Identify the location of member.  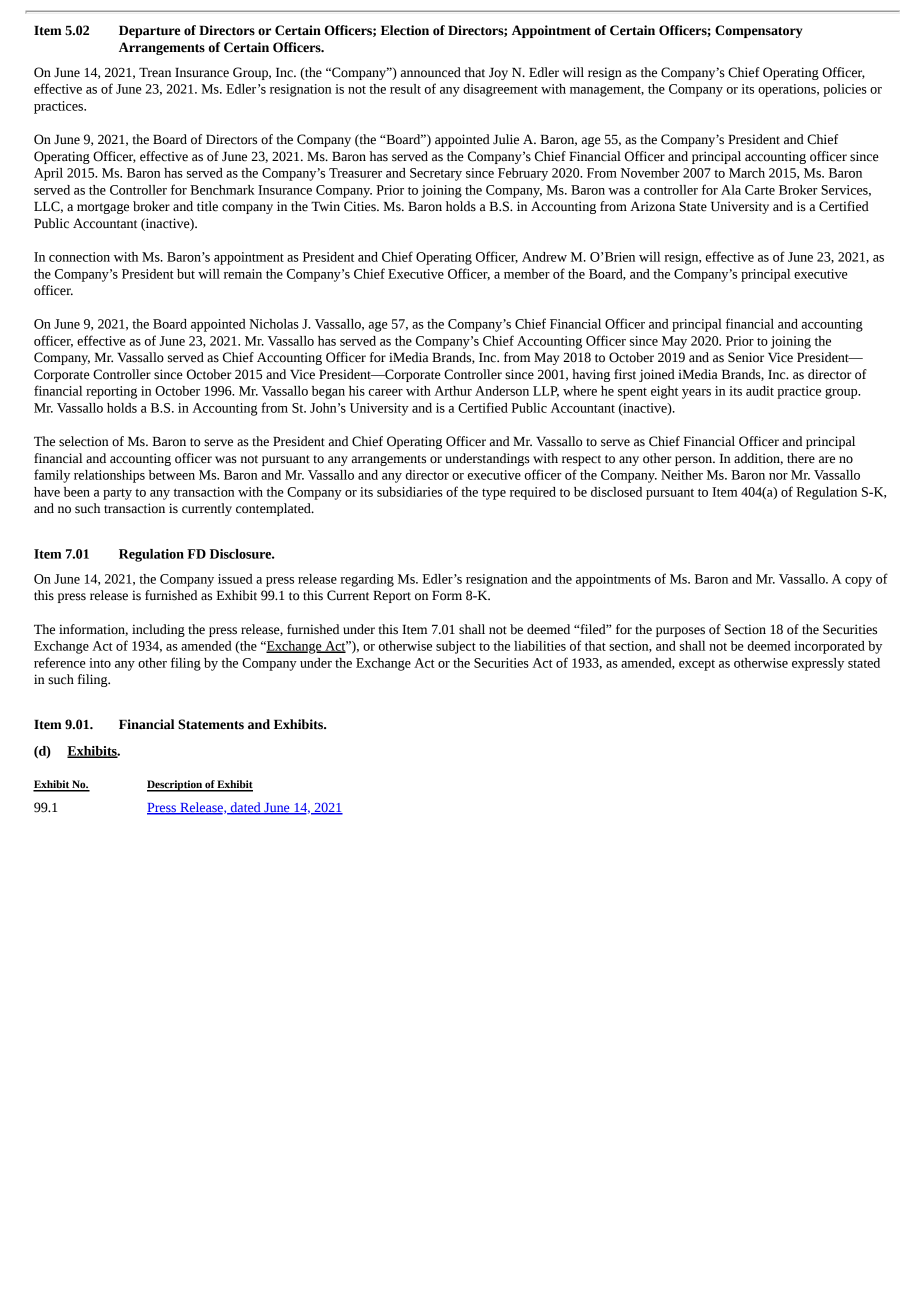
(527, 274).
